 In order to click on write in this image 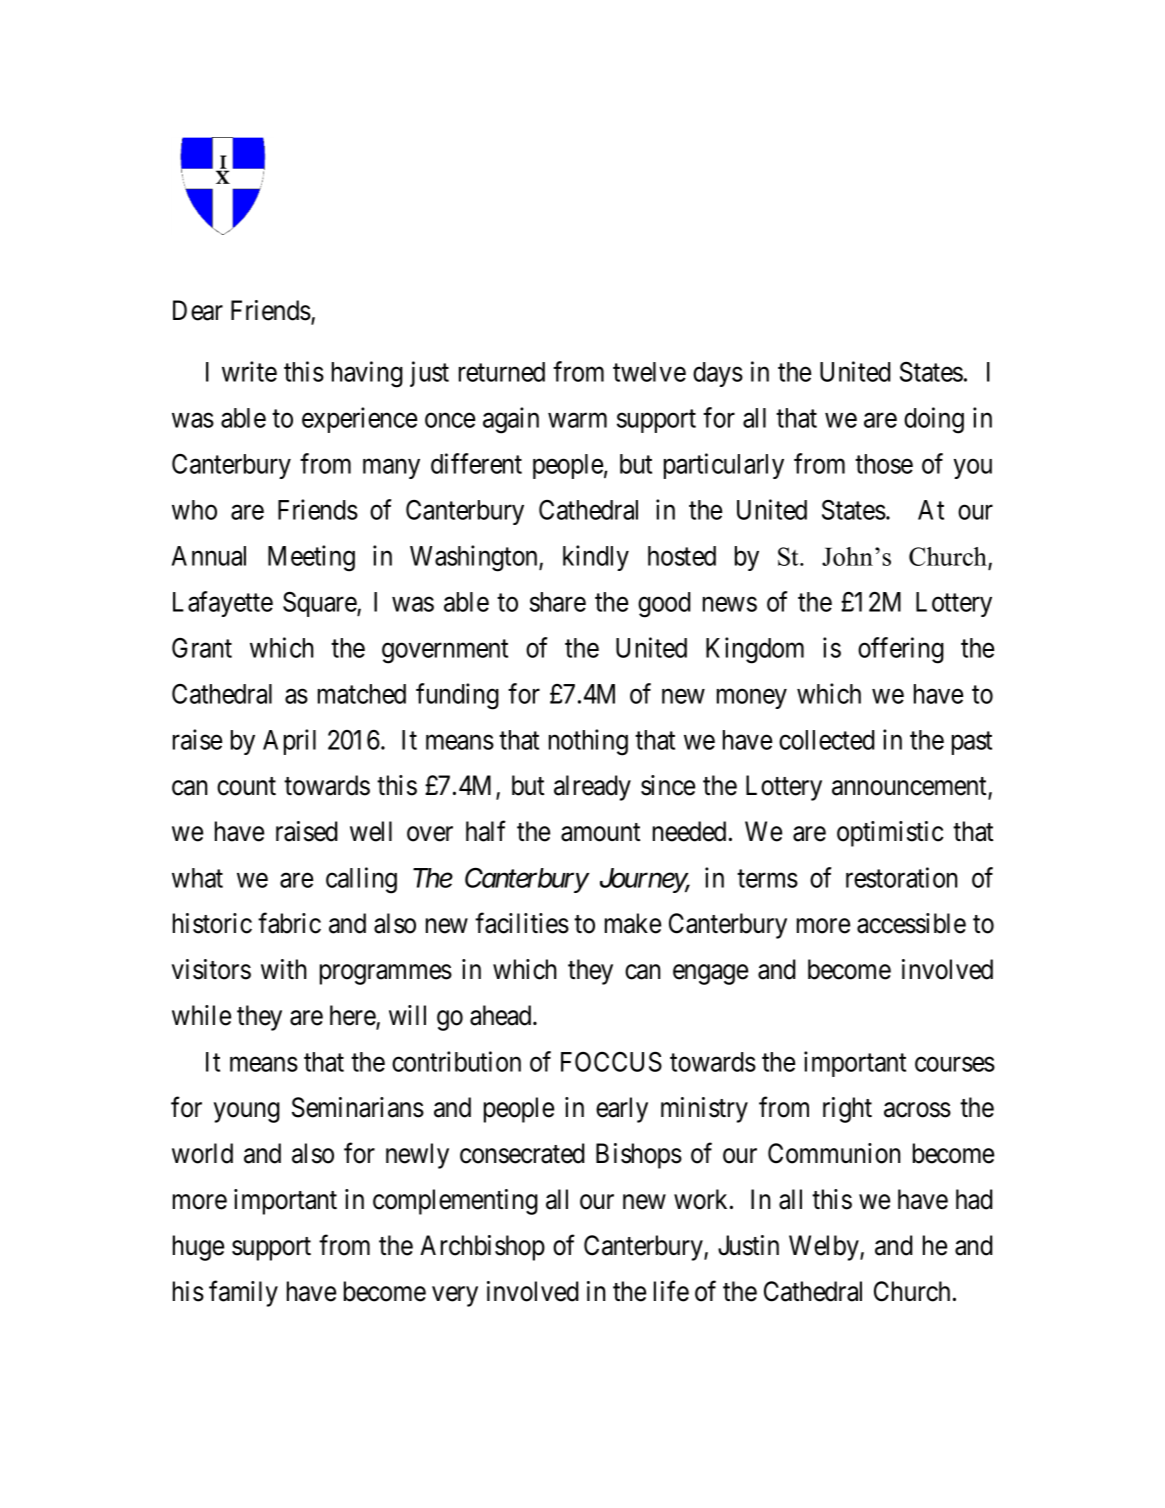, I will do `click(249, 371)`.
